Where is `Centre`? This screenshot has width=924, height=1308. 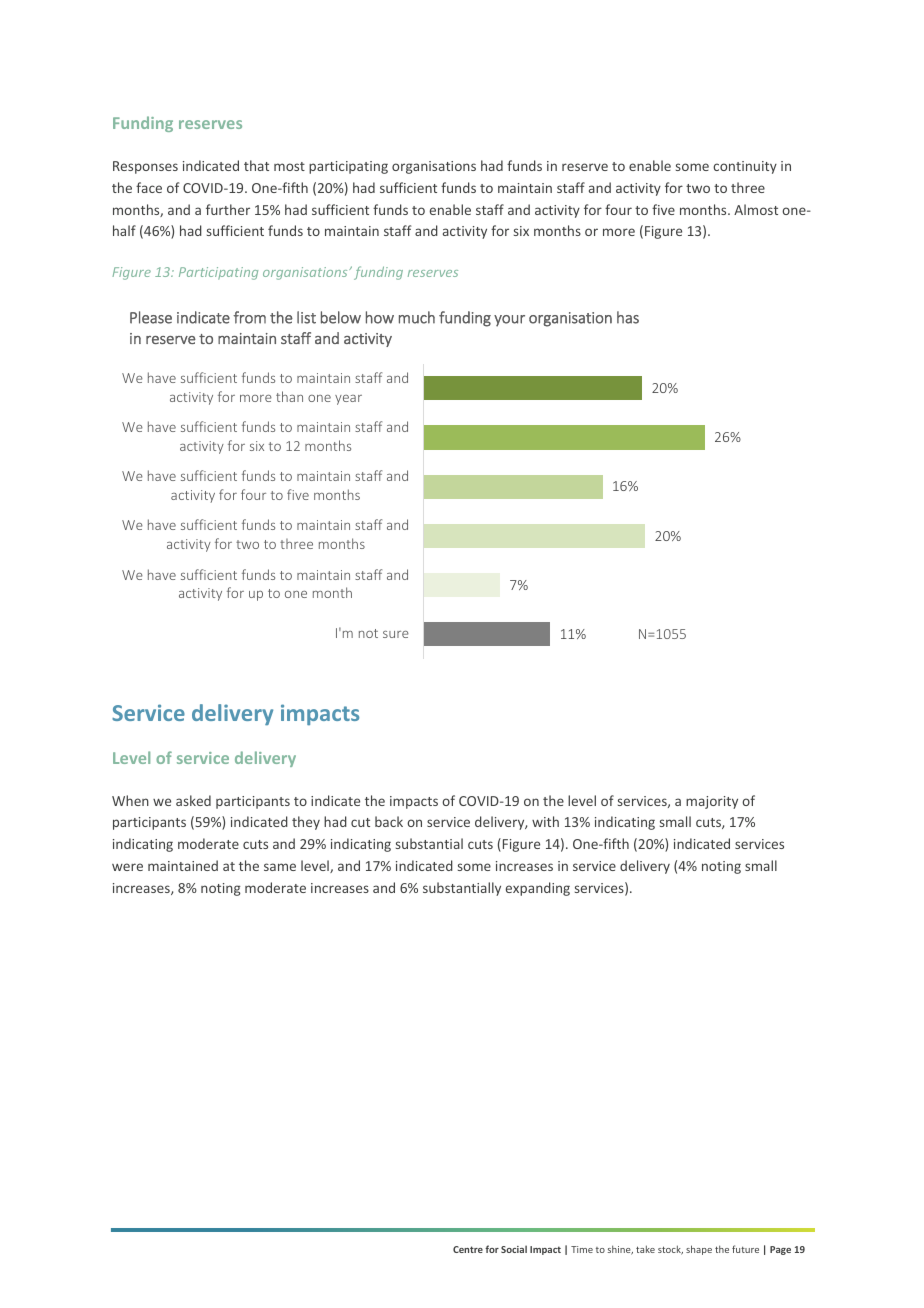
Centre is located at coordinates (468, 1249).
